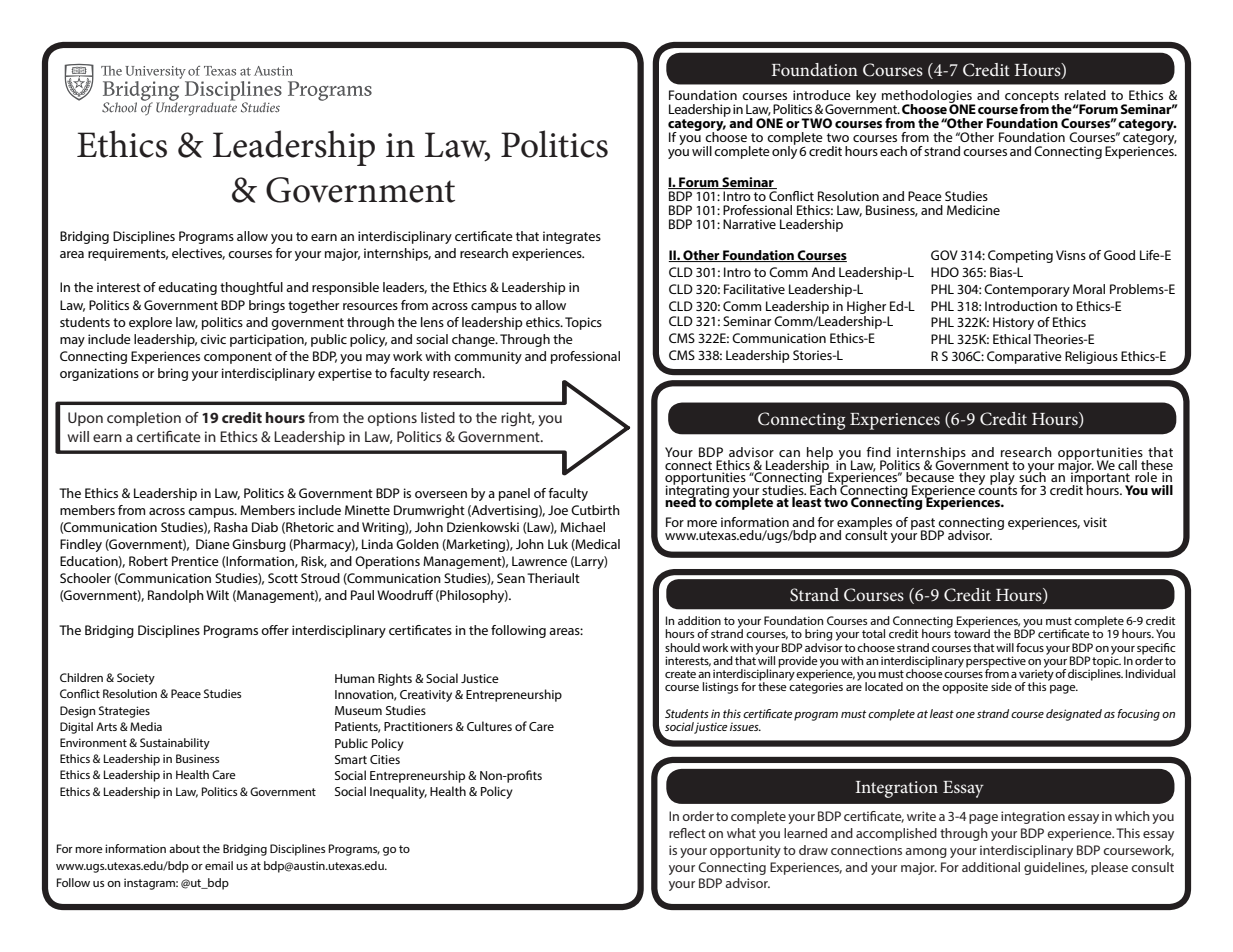  I want to click on among, so click(926, 853).
